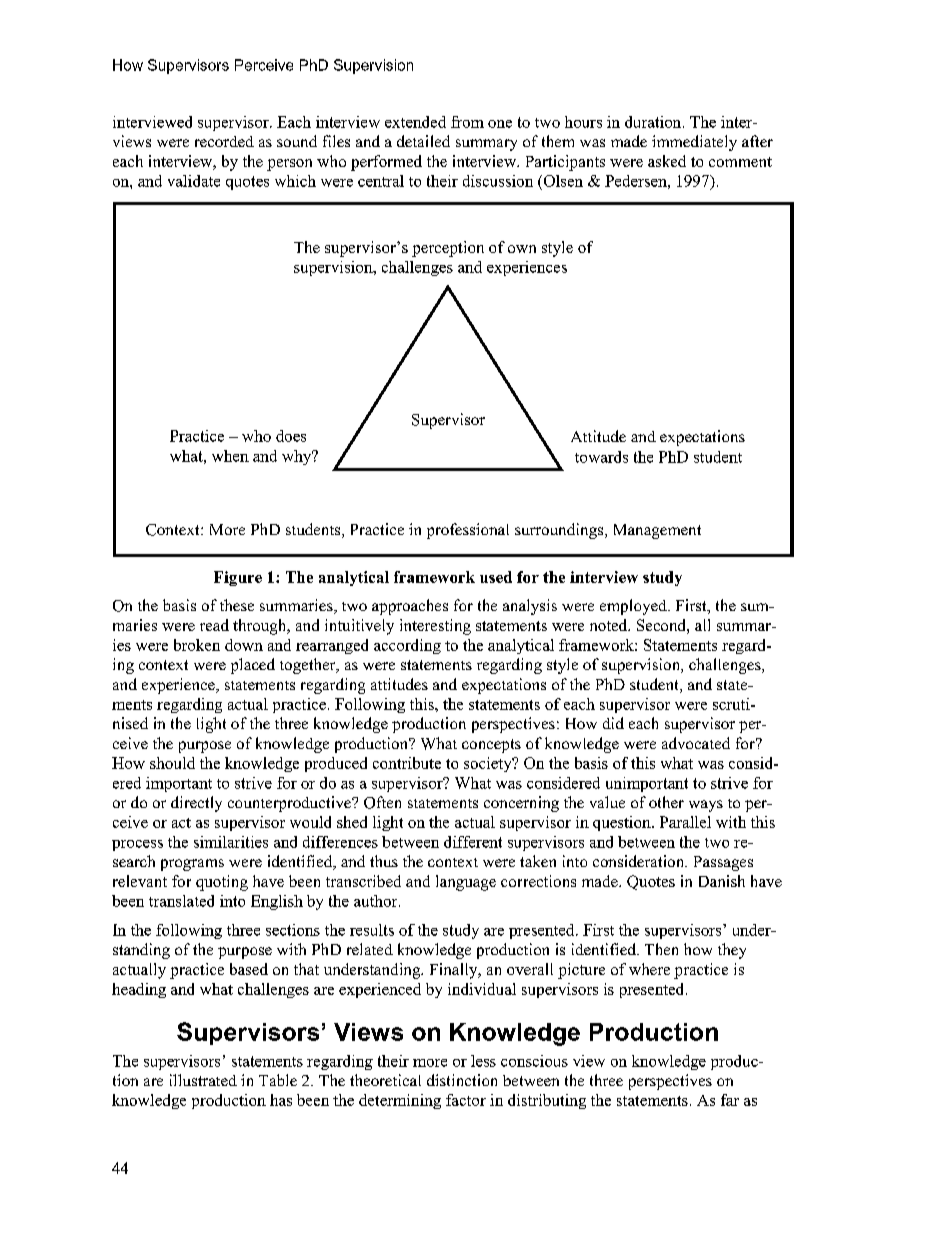 This screenshot has width=952, height=1233. I want to click on immediately, so click(694, 143).
